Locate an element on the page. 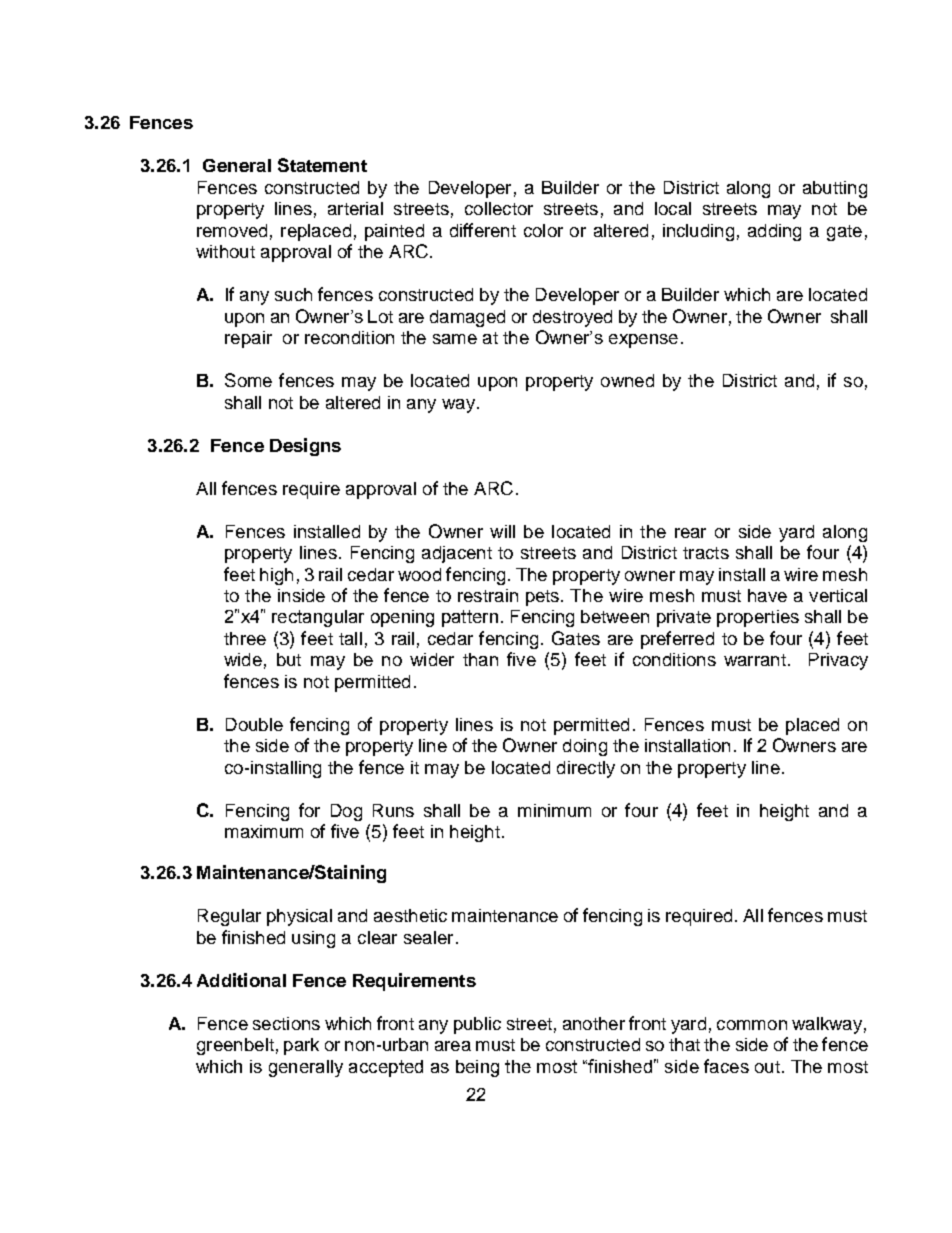 Image resolution: width=952 pixels, height=1233 pixels. doing is located at coordinates (585, 747).
